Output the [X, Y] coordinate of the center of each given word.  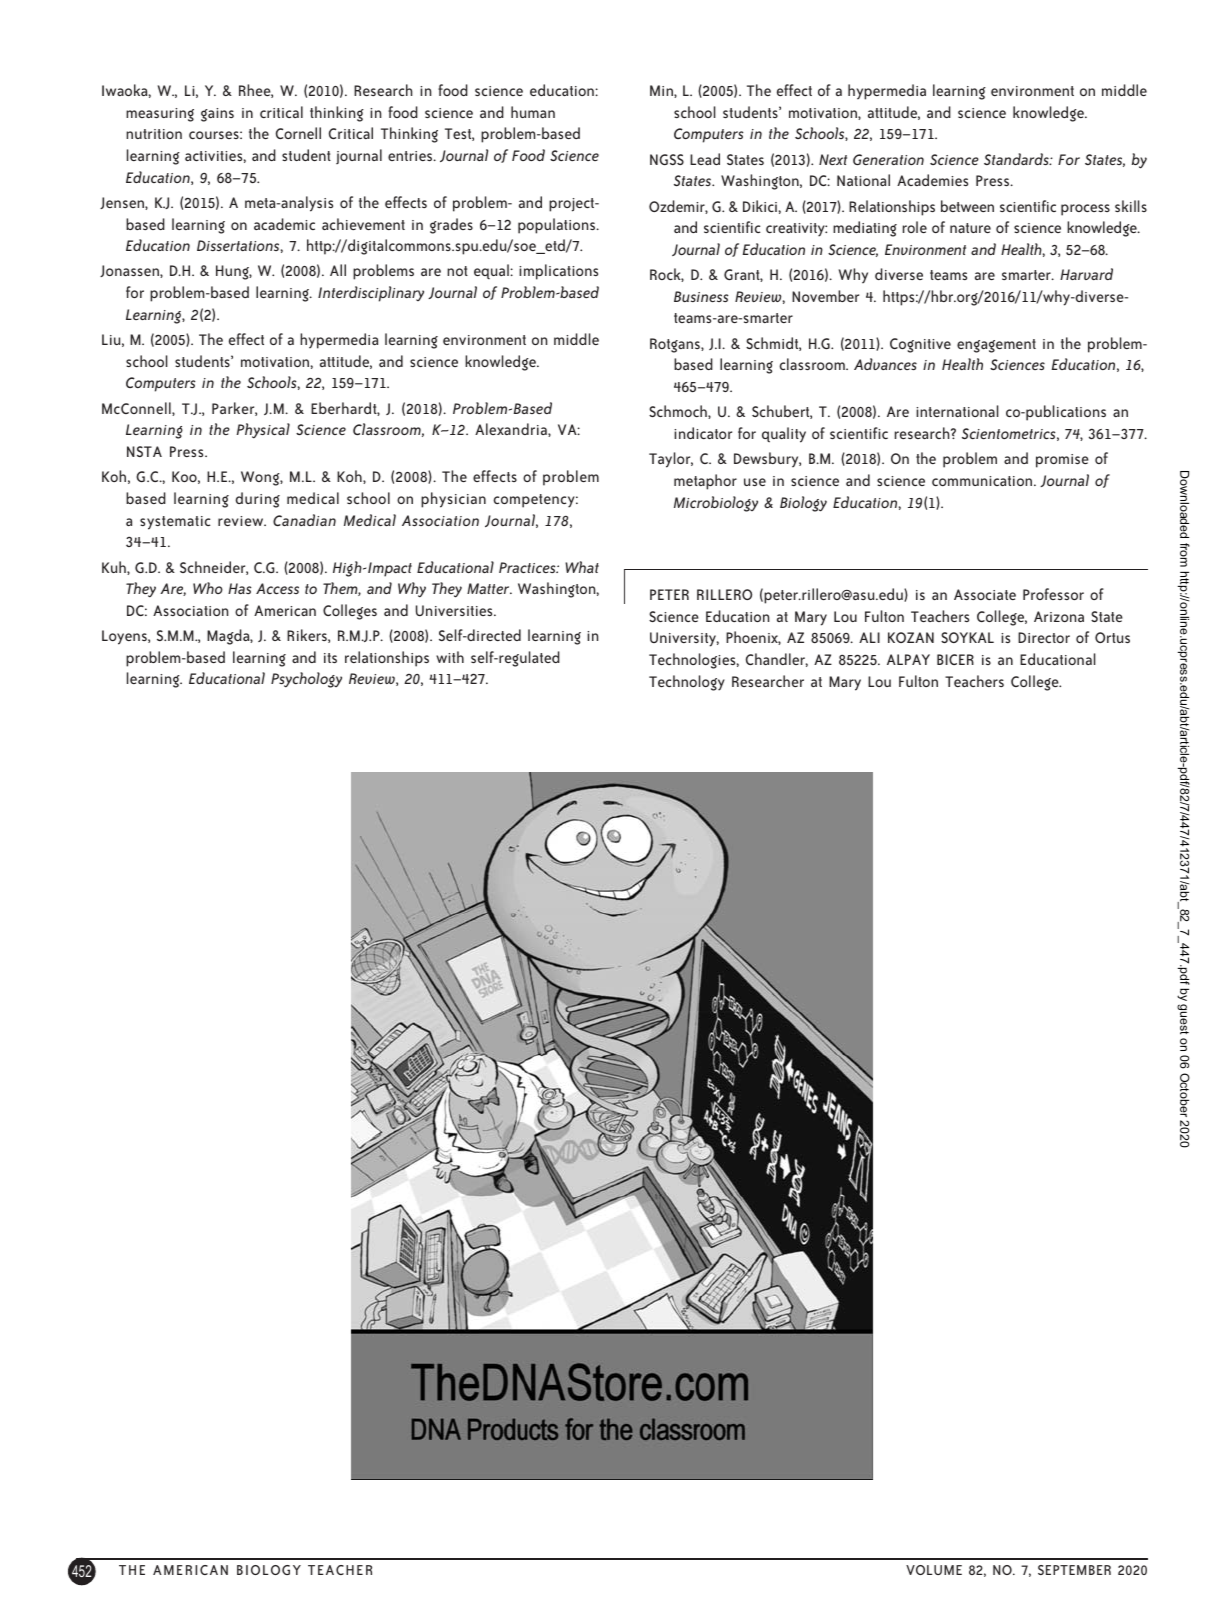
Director [1044, 637]
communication [983, 481]
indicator [703, 433]
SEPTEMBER [1074, 1570]
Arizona [1059, 616]
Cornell [298, 133]
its [330, 658]
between [967, 206]
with [450, 657]
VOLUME [934, 1570]
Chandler [777, 660]
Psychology [306, 680]
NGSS [667, 159]
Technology [687, 683]
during [257, 500]
